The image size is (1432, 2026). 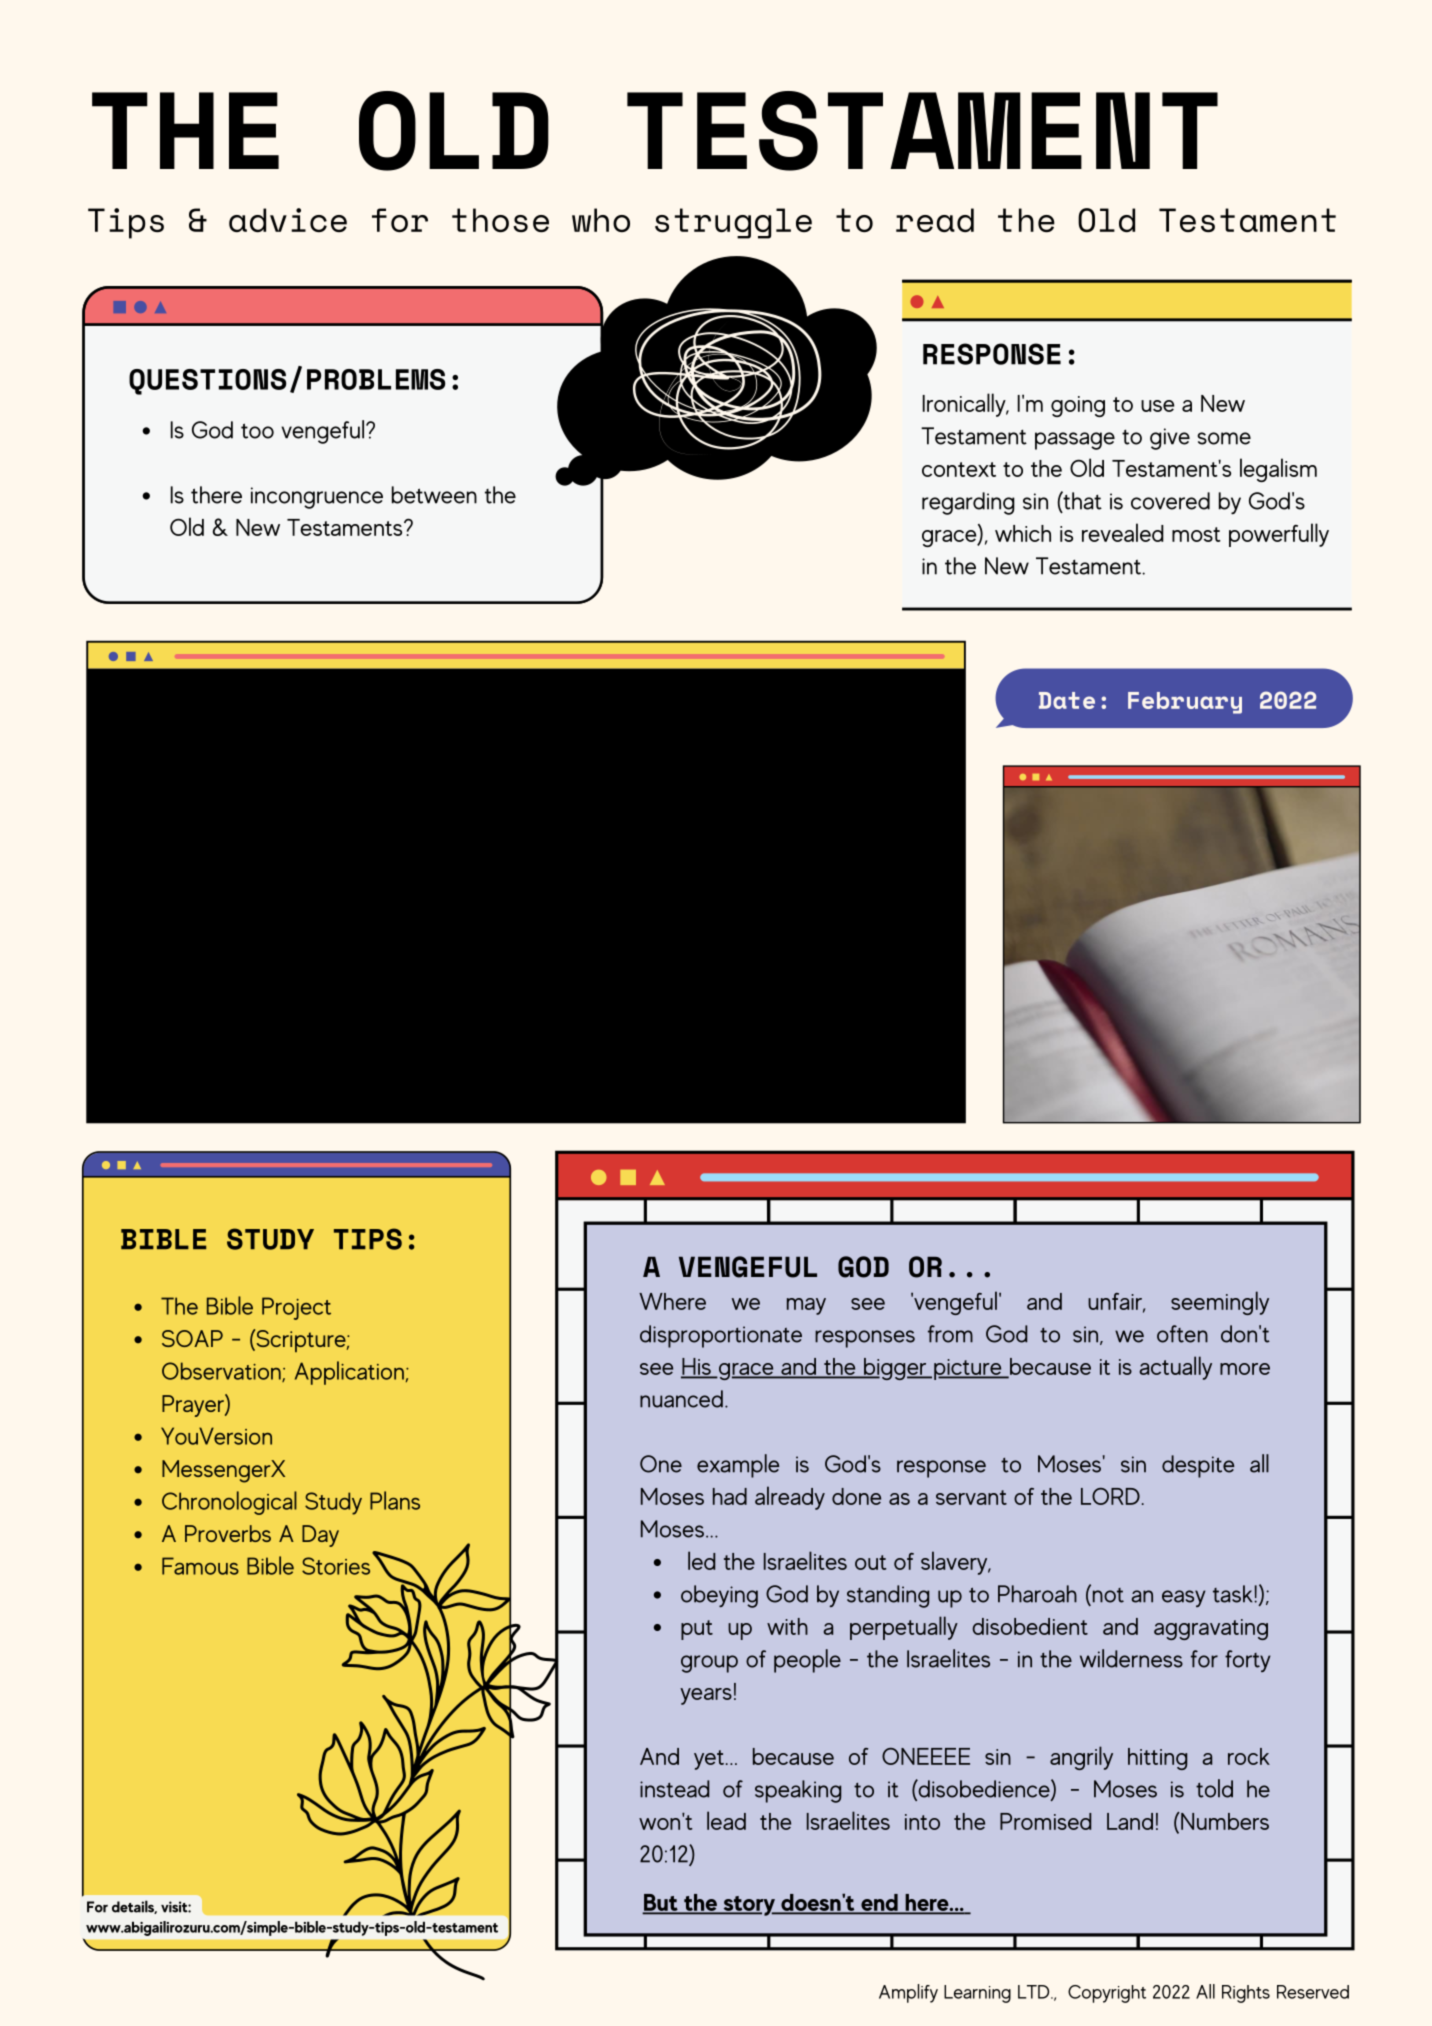 What do you see at coordinates (1078, 406) in the screenshot?
I see `going` at bounding box center [1078, 406].
